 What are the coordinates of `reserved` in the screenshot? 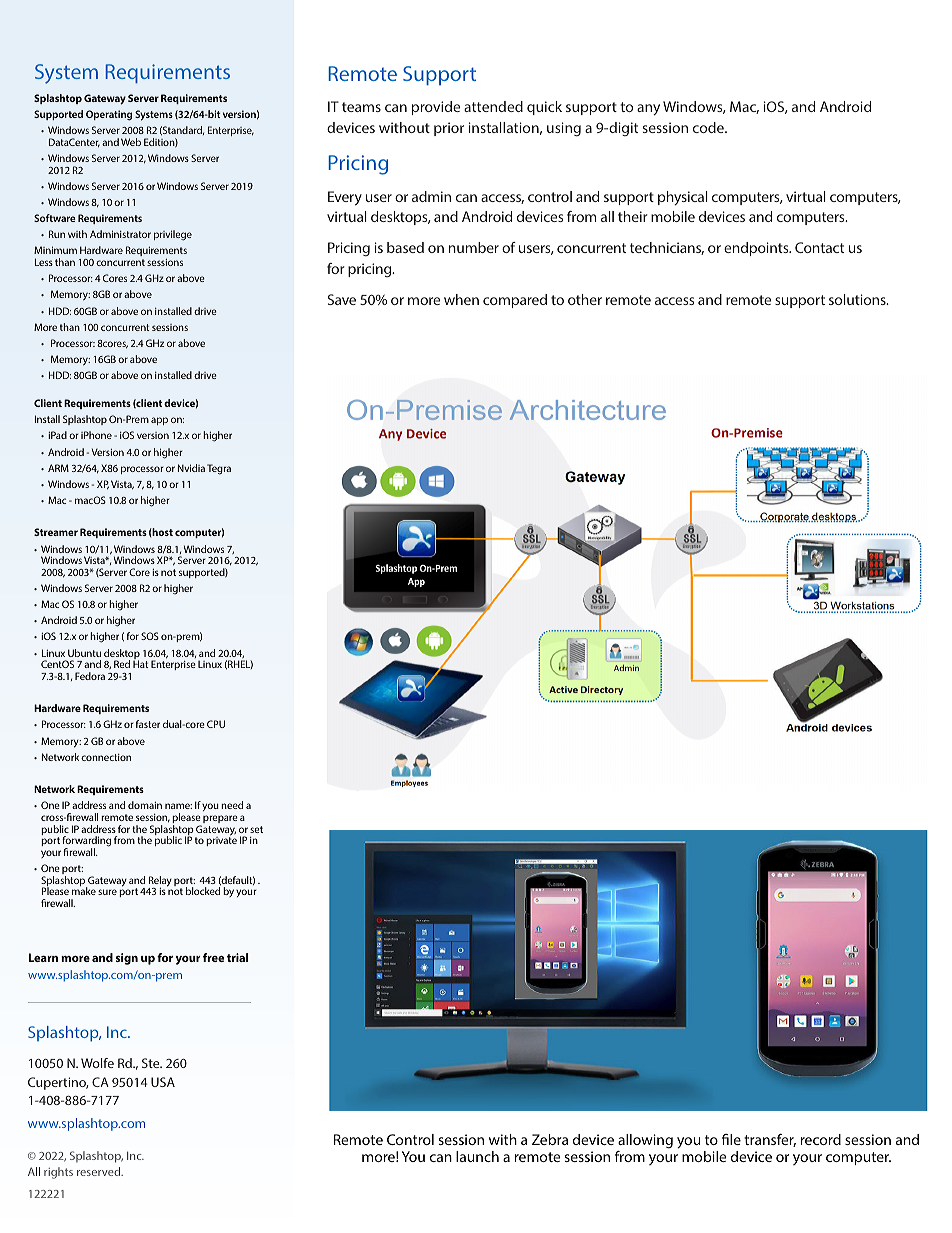 It's located at (100, 1171).
